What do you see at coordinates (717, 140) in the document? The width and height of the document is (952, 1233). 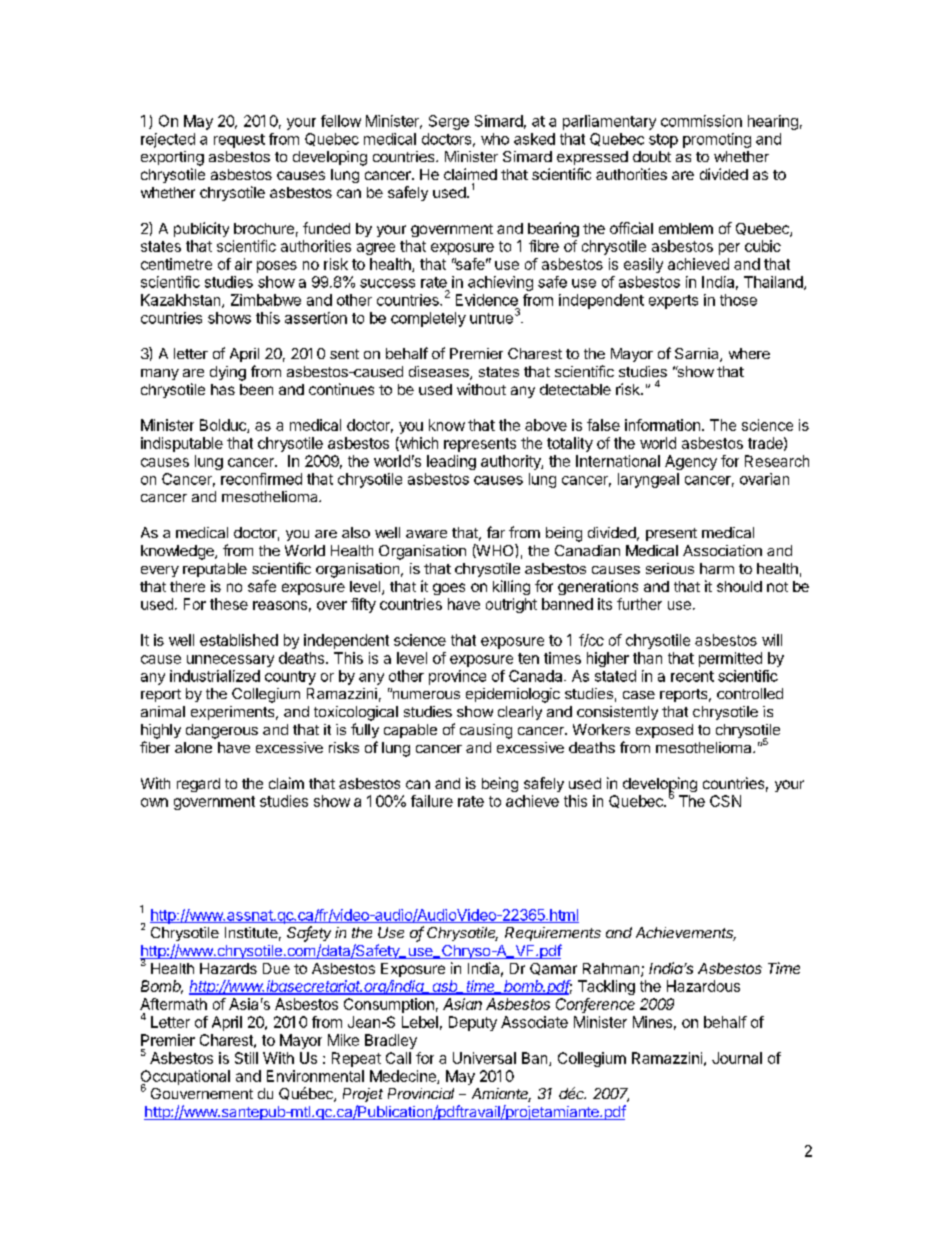 I see `promoting` at bounding box center [717, 140].
